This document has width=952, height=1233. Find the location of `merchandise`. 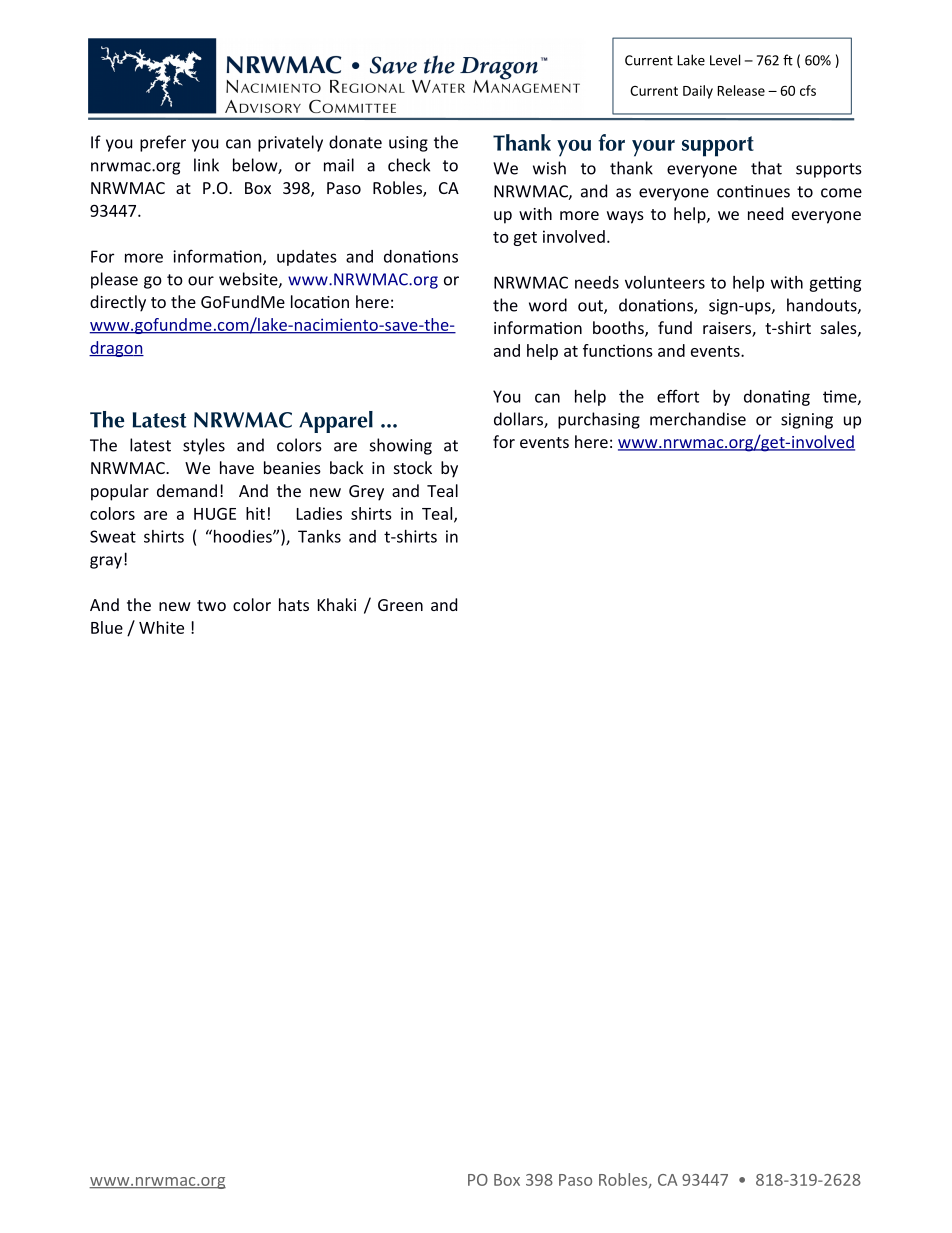

merchandise is located at coordinates (698, 419).
